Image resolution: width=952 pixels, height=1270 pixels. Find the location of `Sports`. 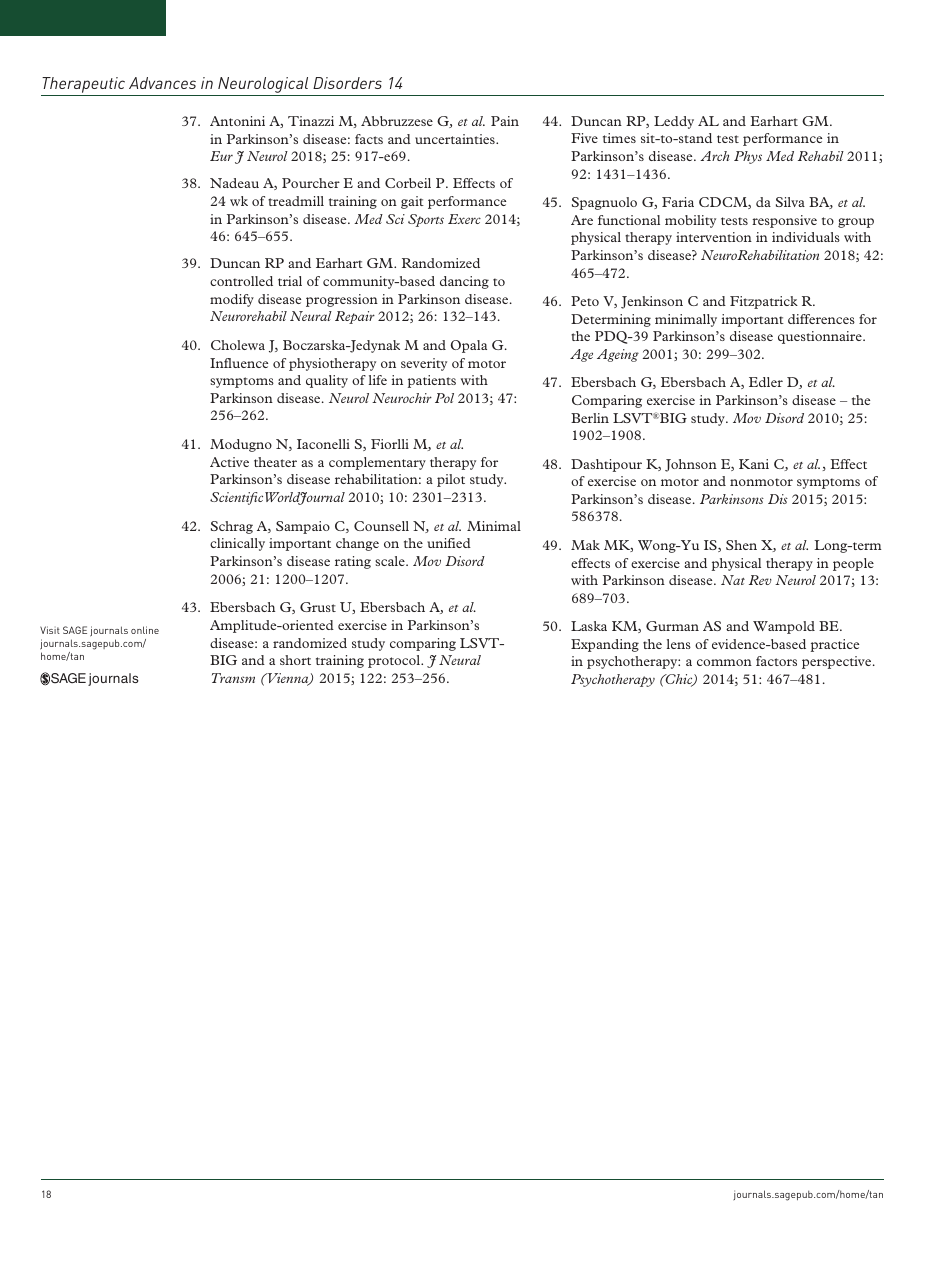

Sports is located at coordinates (426, 220).
